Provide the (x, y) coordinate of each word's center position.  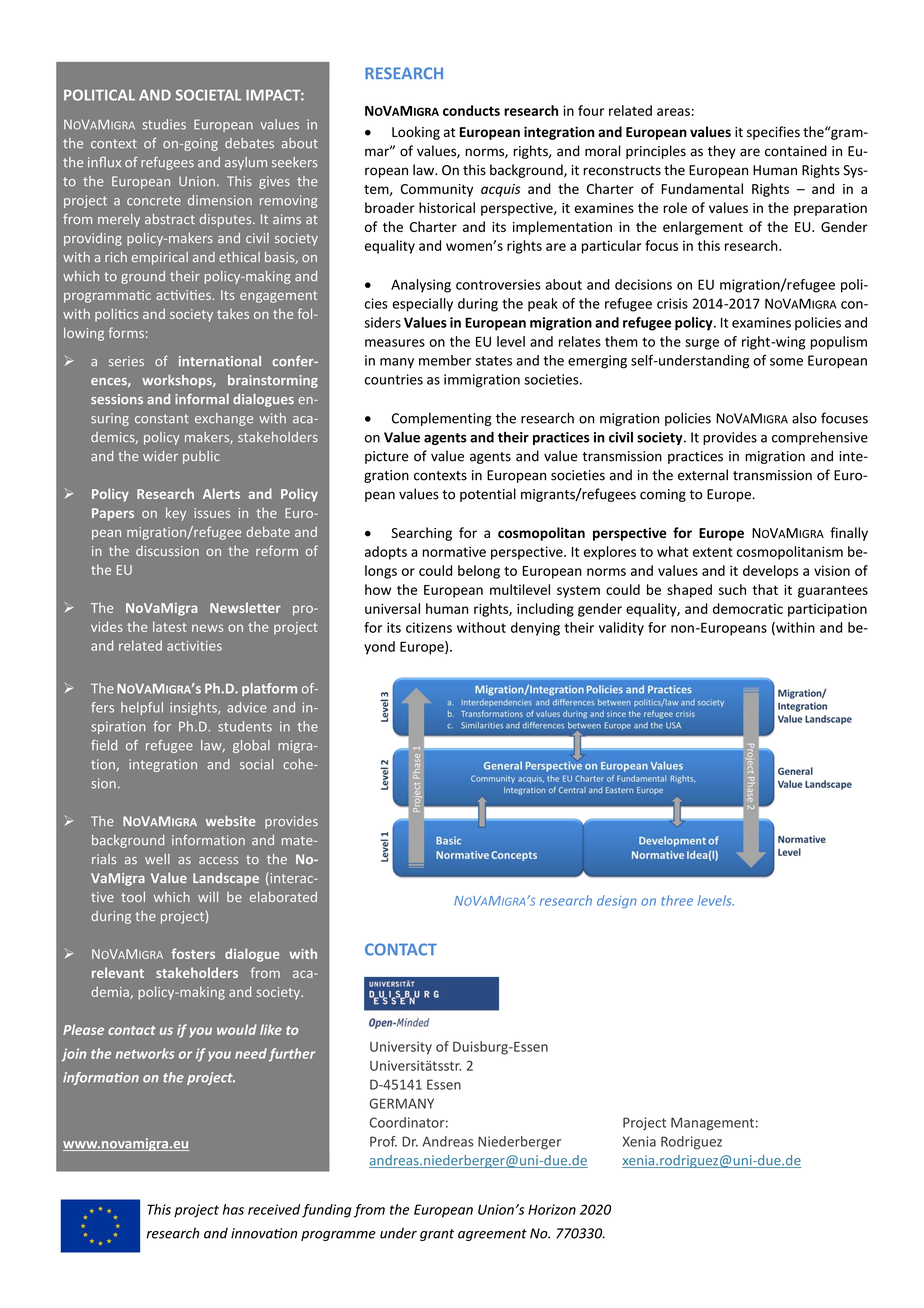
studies (164, 124)
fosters (193, 953)
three (677, 900)
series (126, 361)
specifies (773, 133)
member (445, 360)
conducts (471, 110)
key (176, 514)
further (292, 1055)
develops (770, 572)
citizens (429, 627)
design (617, 901)
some (786, 362)
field (104, 745)
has (233, 1209)
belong (479, 572)
